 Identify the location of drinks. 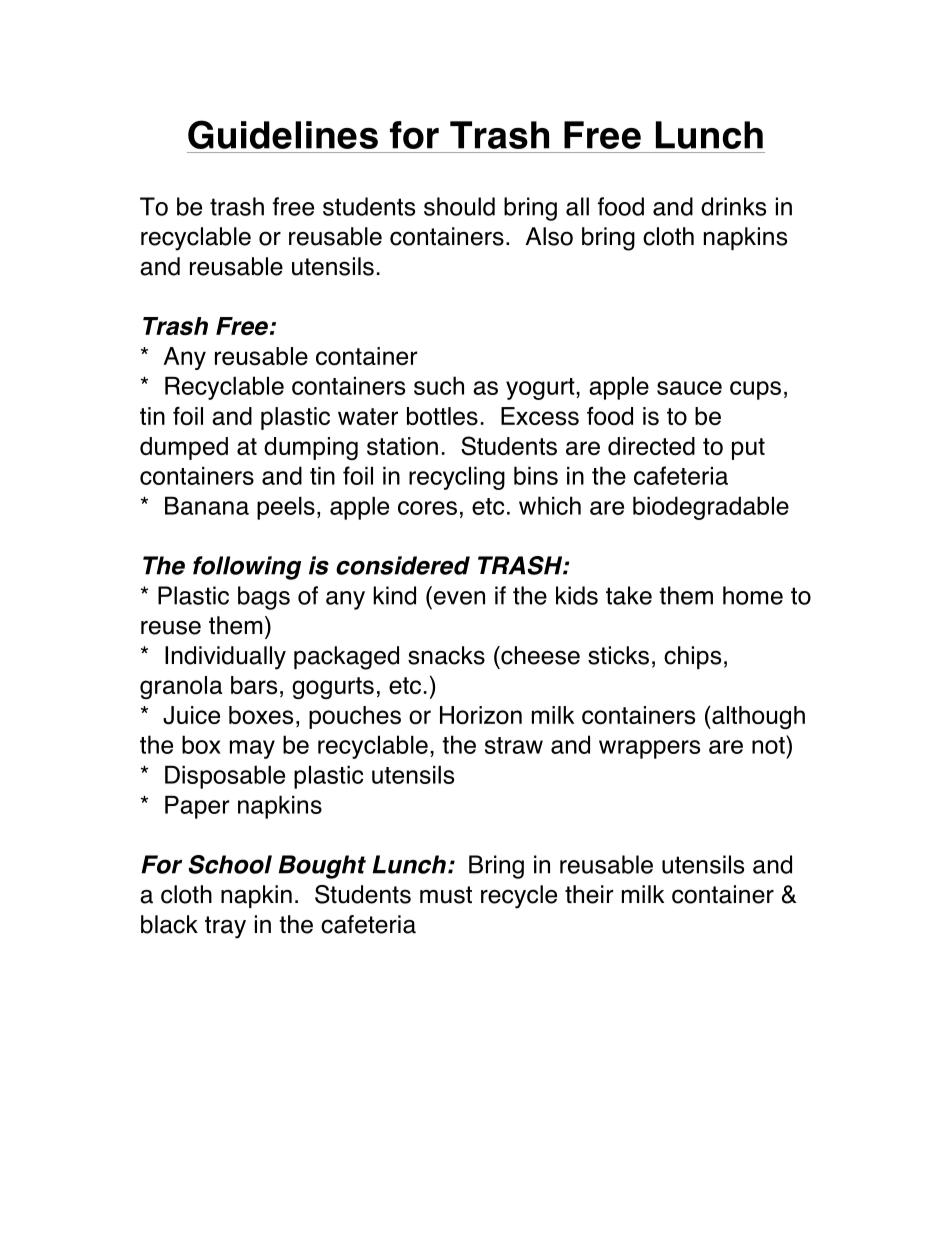
(733, 206).
